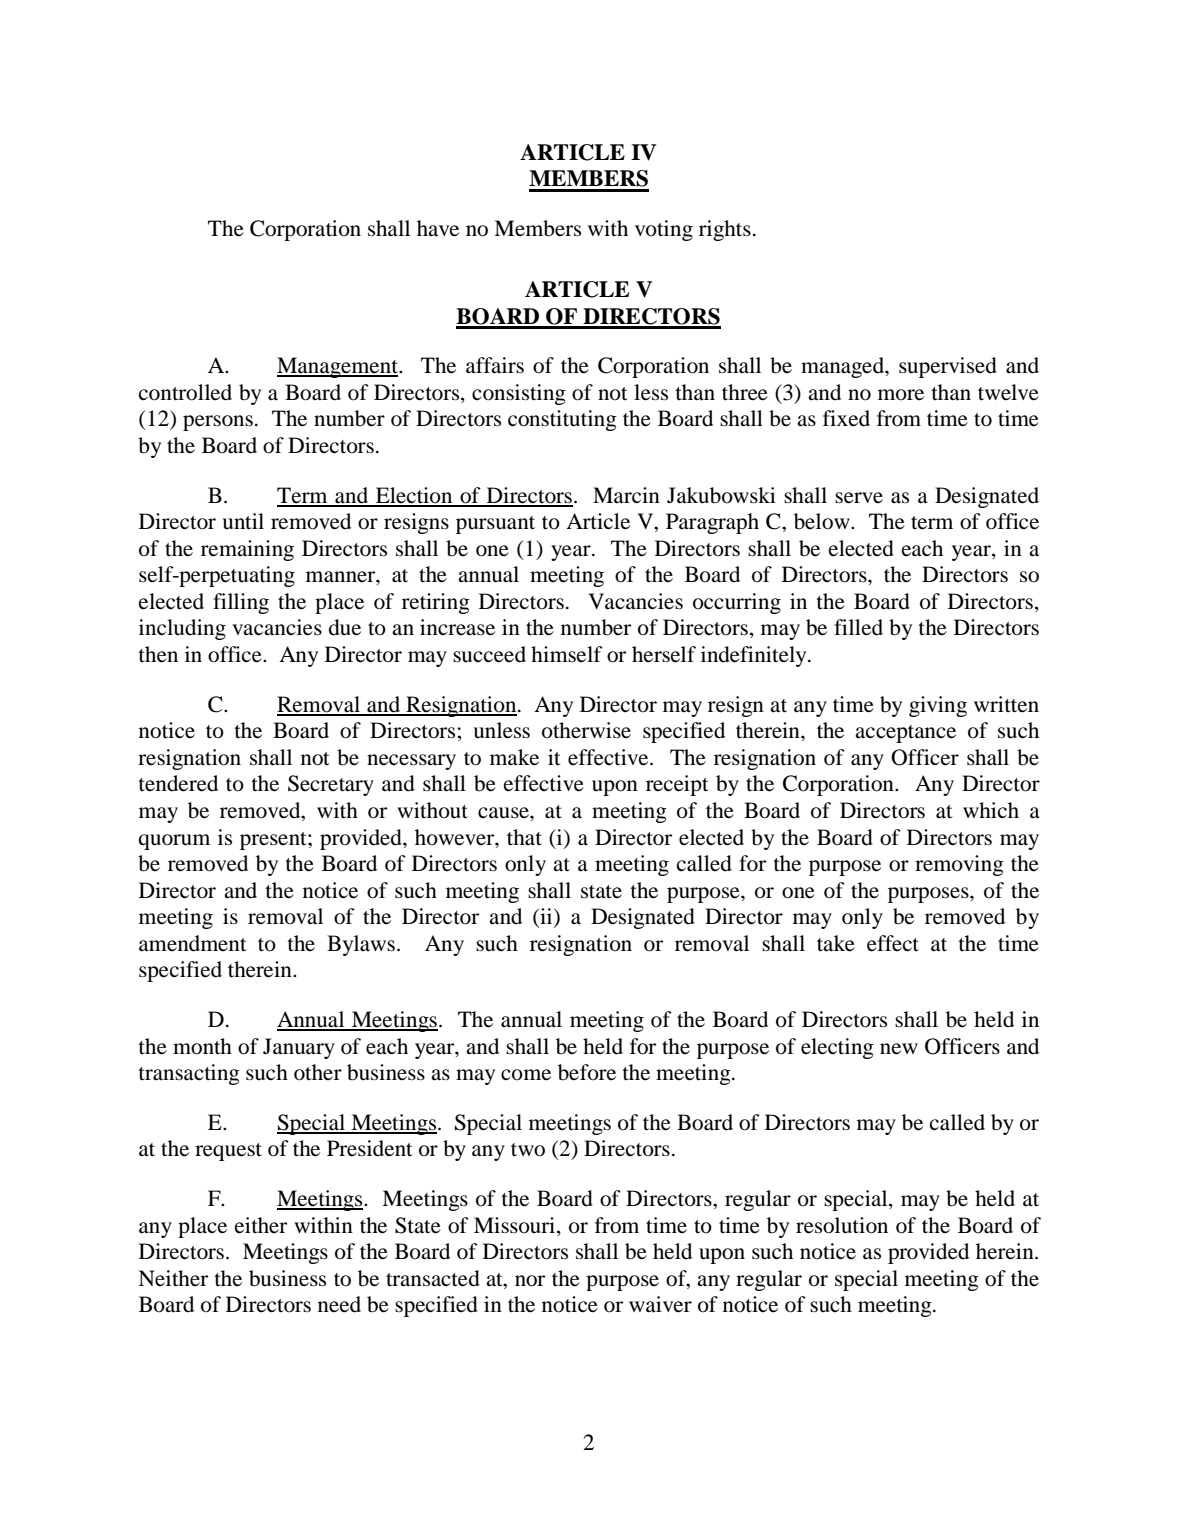 The image size is (1178, 1525). Describe the element at coordinates (836, 943) in the image. I see `take` at that location.
